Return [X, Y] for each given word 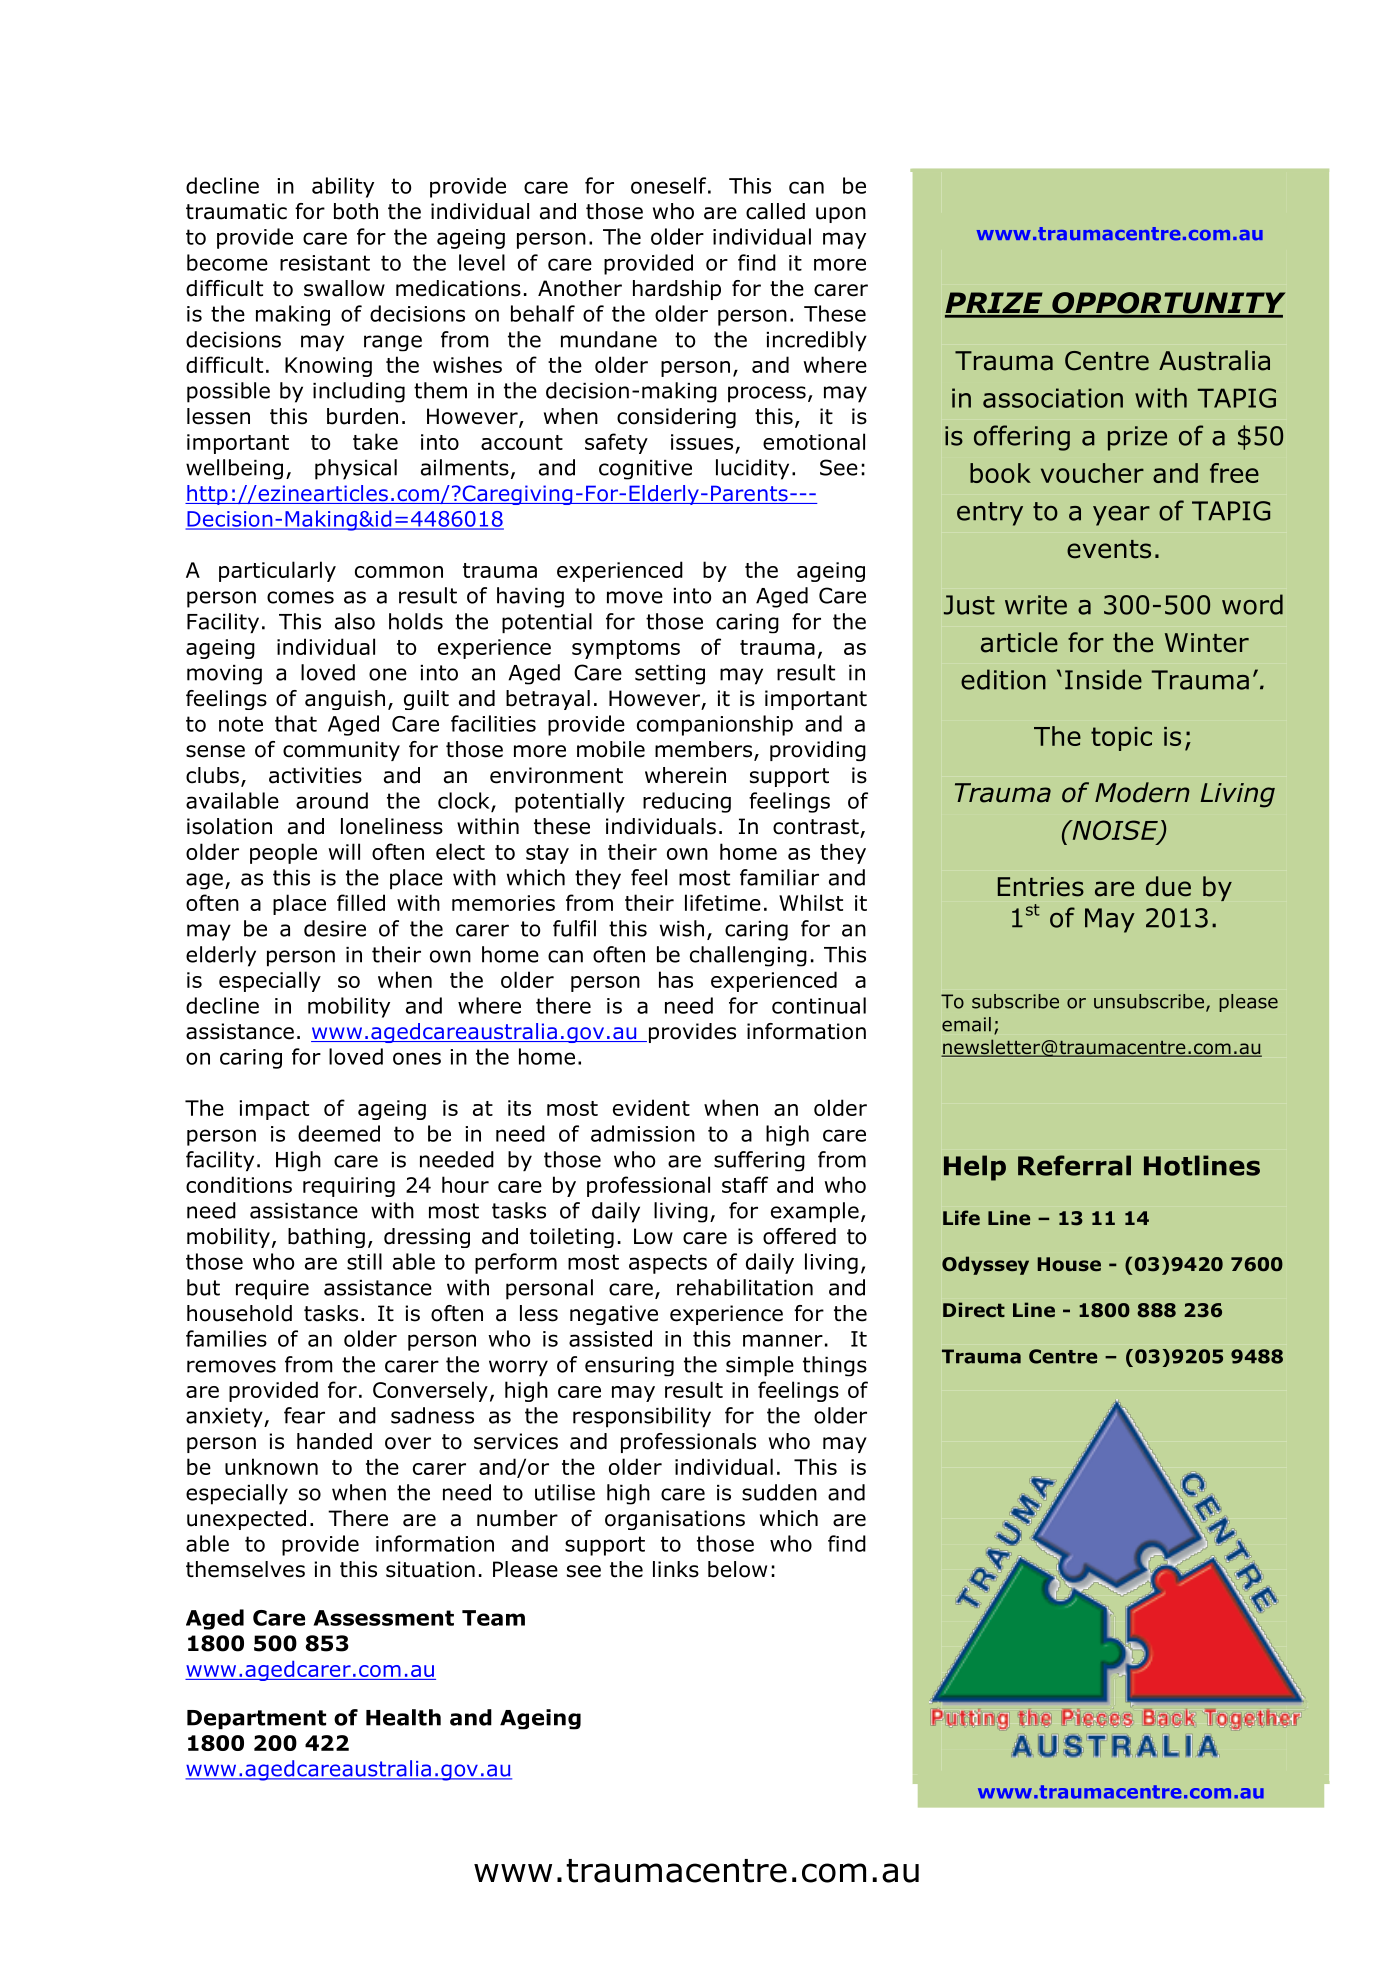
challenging [748, 956]
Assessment [383, 1618]
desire [335, 928]
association [1053, 398]
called [775, 211]
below [737, 1569]
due [1168, 886]
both [356, 211]
